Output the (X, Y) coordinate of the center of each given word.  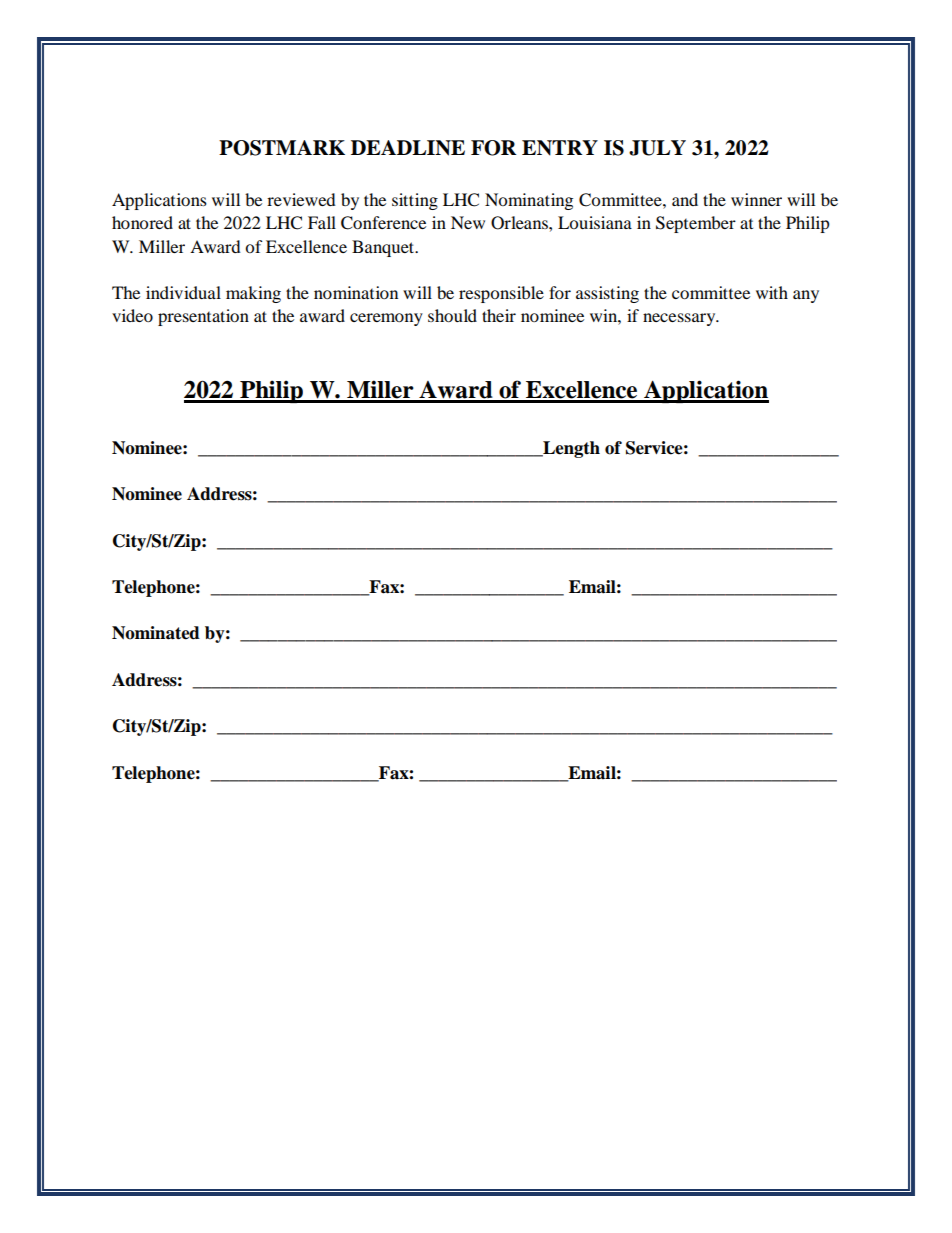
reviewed (301, 199)
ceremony (386, 319)
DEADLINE (408, 148)
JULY (657, 148)
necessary (680, 319)
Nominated (156, 633)
